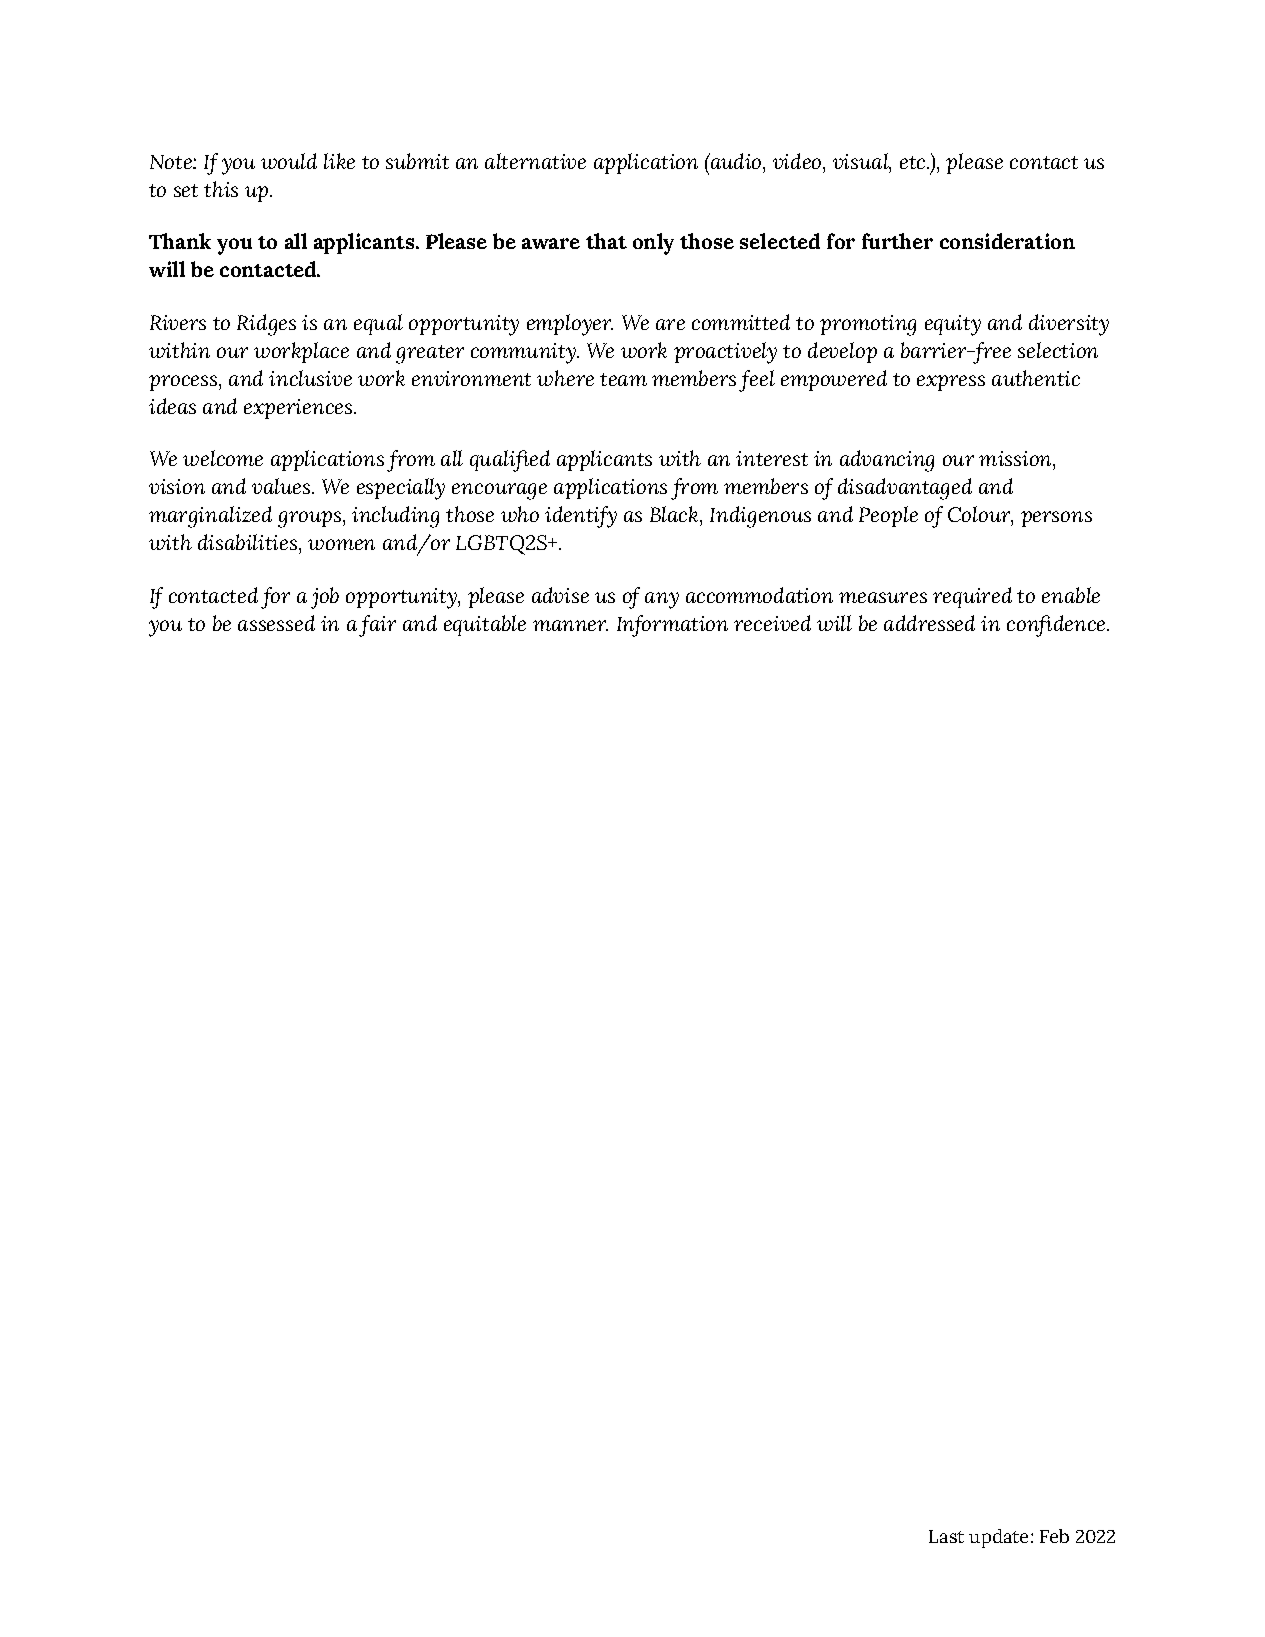 This document has width=1265, height=1637. What do you see at coordinates (276, 623) in the document?
I see `assessed` at bounding box center [276, 623].
